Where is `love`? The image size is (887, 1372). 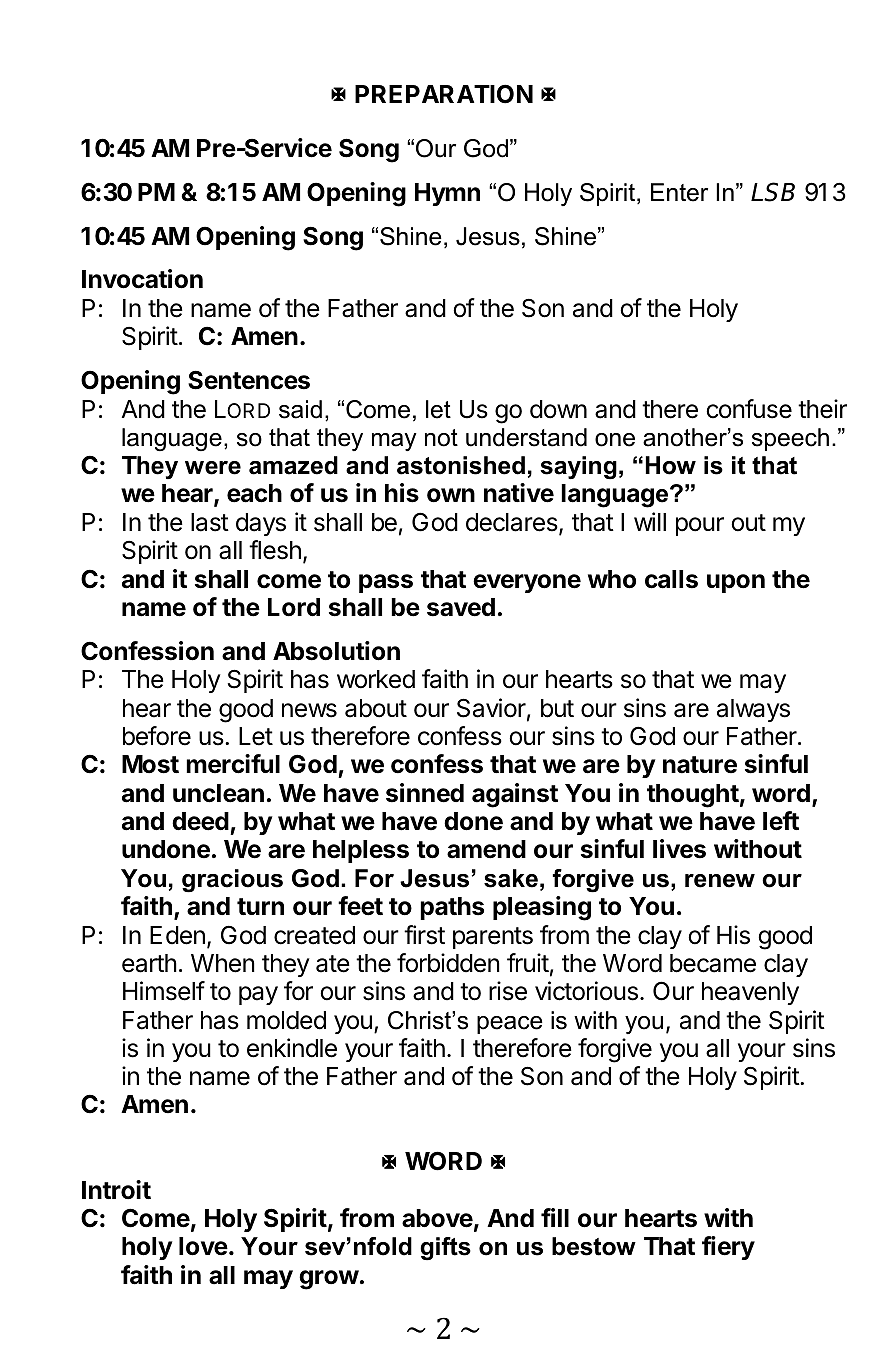 love is located at coordinates (203, 1246).
